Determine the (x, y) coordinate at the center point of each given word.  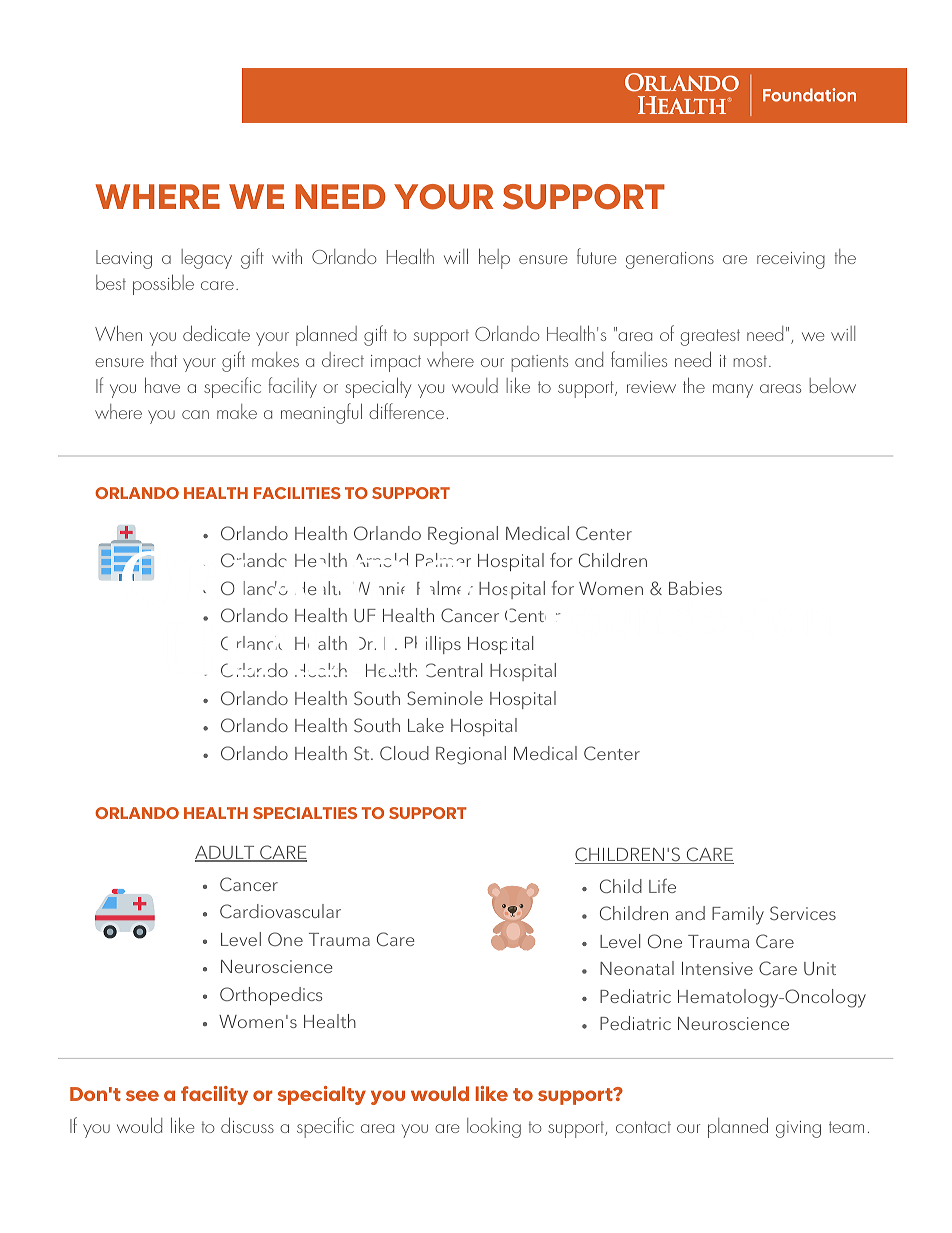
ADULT (226, 854)
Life (662, 886)
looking (494, 1128)
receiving (791, 260)
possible (163, 284)
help (494, 258)
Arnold (382, 560)
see (142, 1095)
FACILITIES (297, 493)
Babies (695, 588)
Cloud (404, 753)
